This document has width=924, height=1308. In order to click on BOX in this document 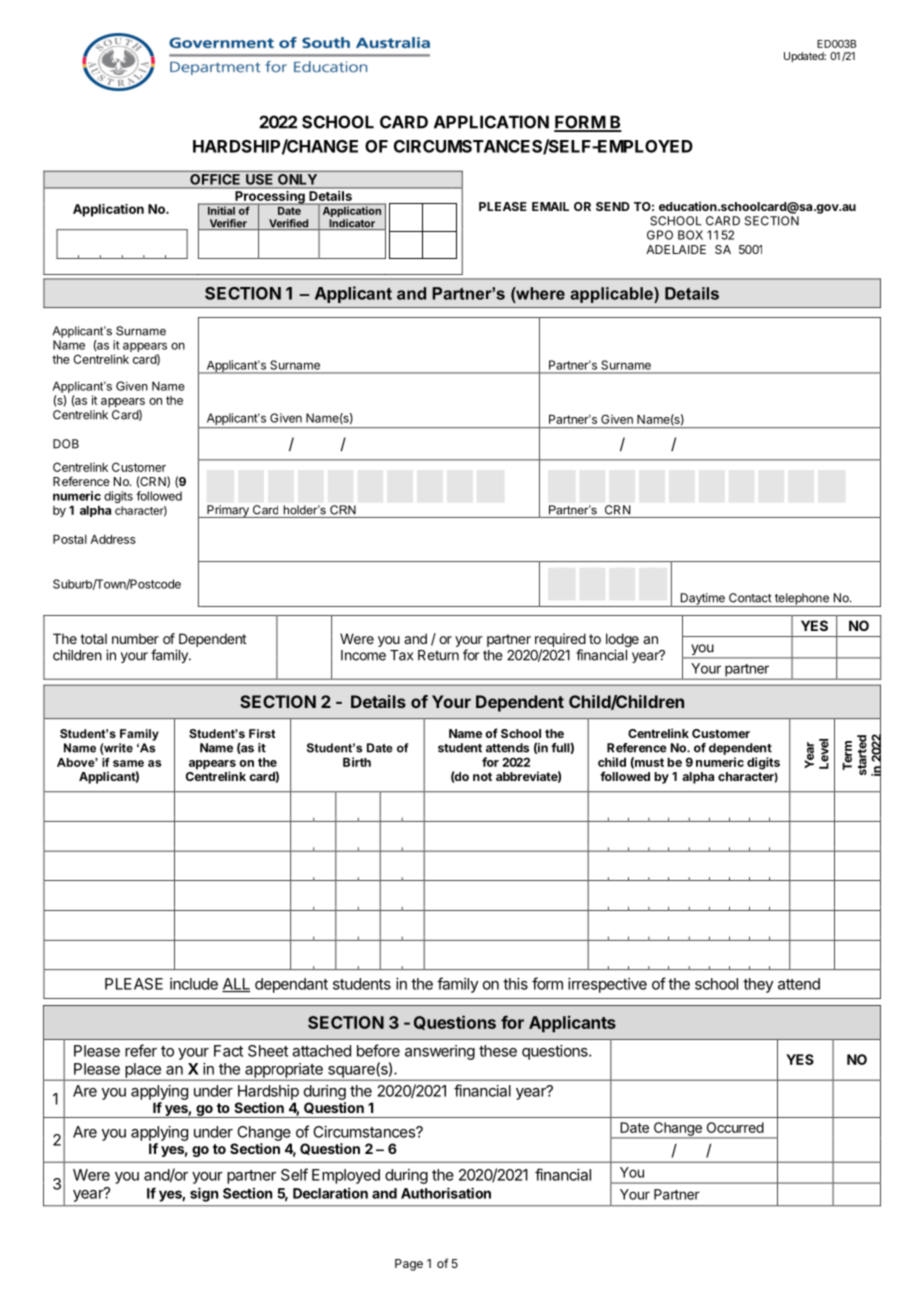, I will do `click(690, 235)`.
